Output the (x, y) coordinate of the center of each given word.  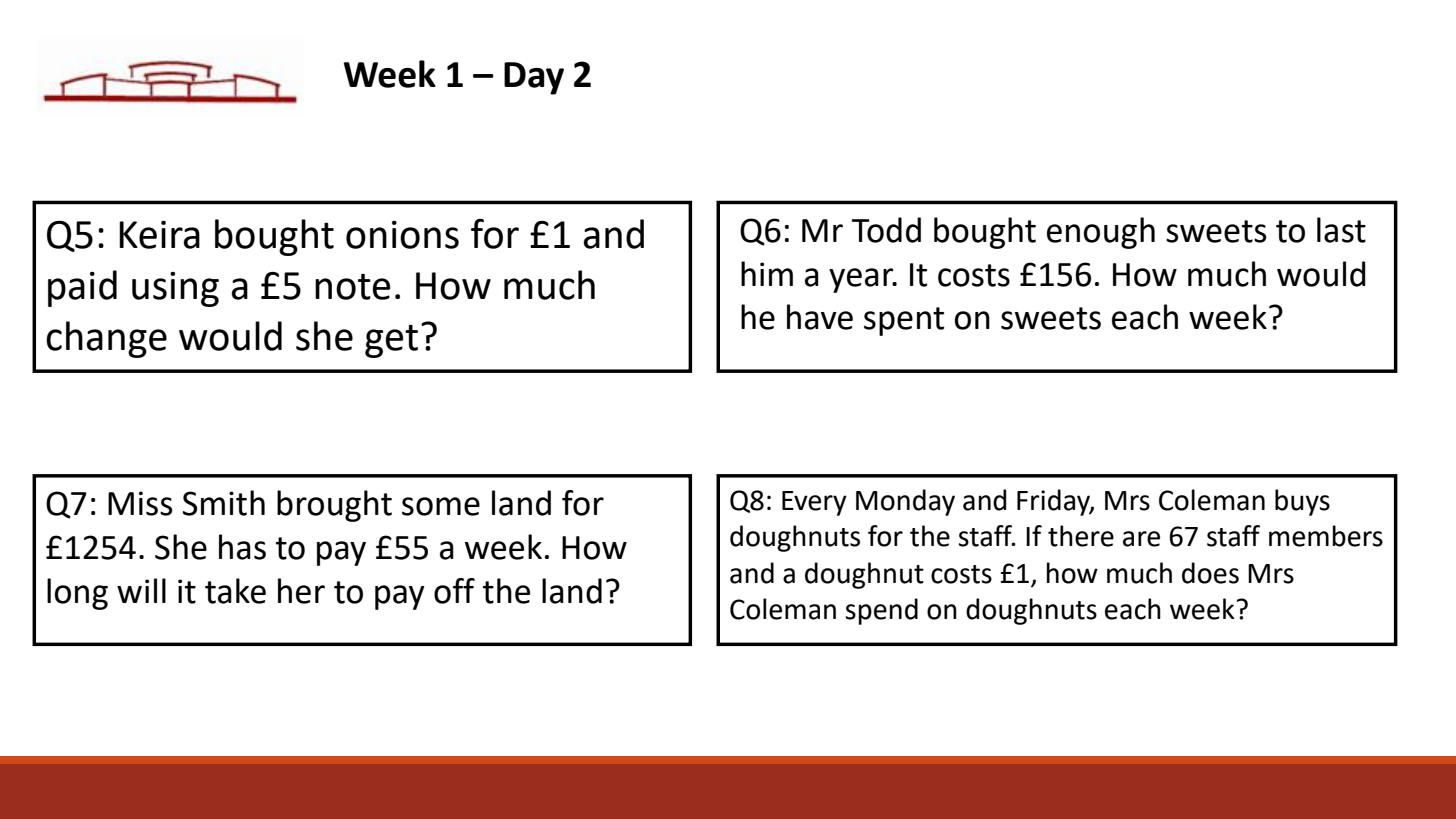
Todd (886, 230)
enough (1101, 233)
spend (881, 611)
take (235, 591)
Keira (159, 235)
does (1210, 573)
